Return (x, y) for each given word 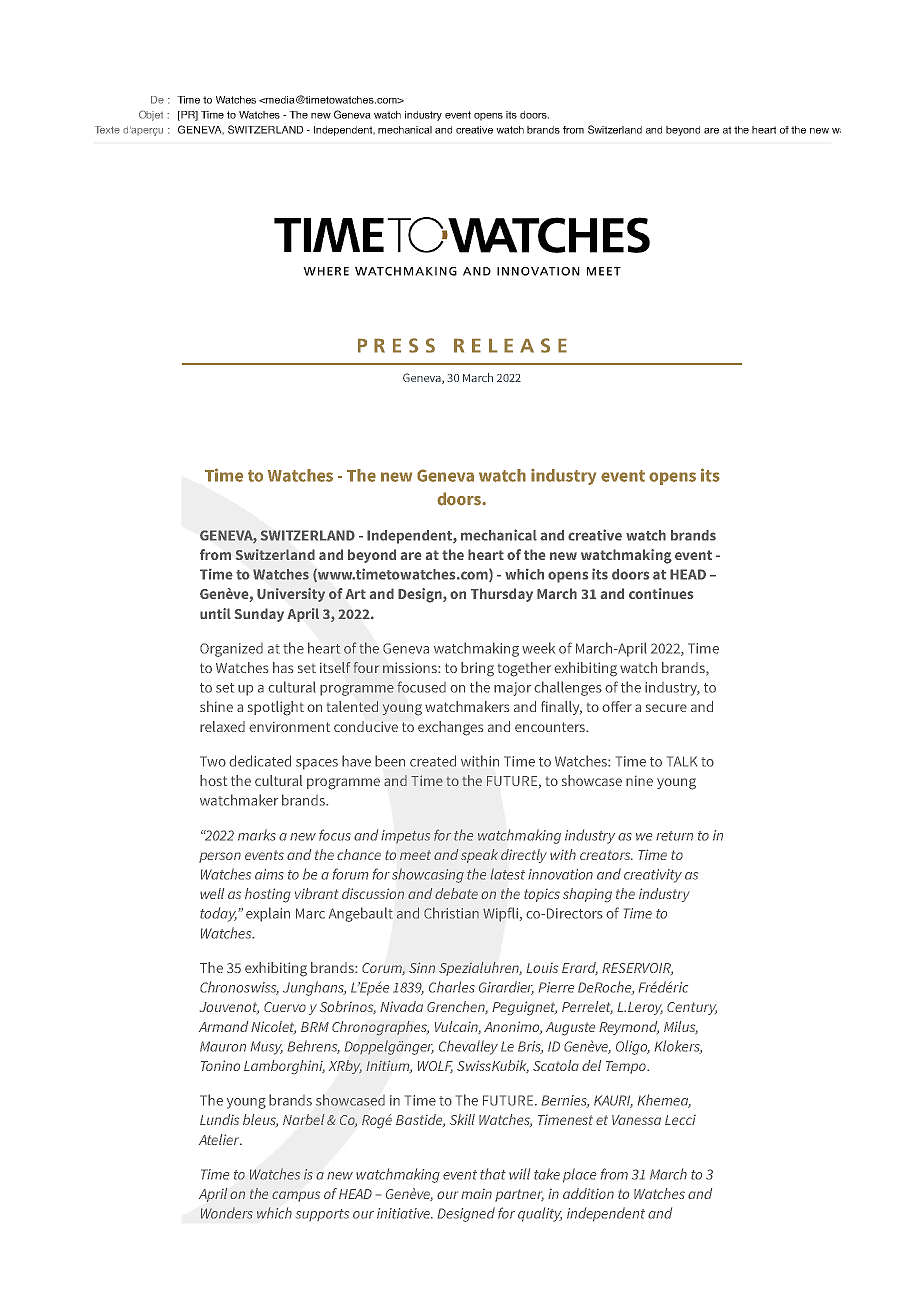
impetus (405, 836)
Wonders (227, 1213)
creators (606, 855)
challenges (568, 688)
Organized (231, 650)
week (538, 648)
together (524, 669)
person (220, 857)
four (366, 667)
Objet (151, 115)
